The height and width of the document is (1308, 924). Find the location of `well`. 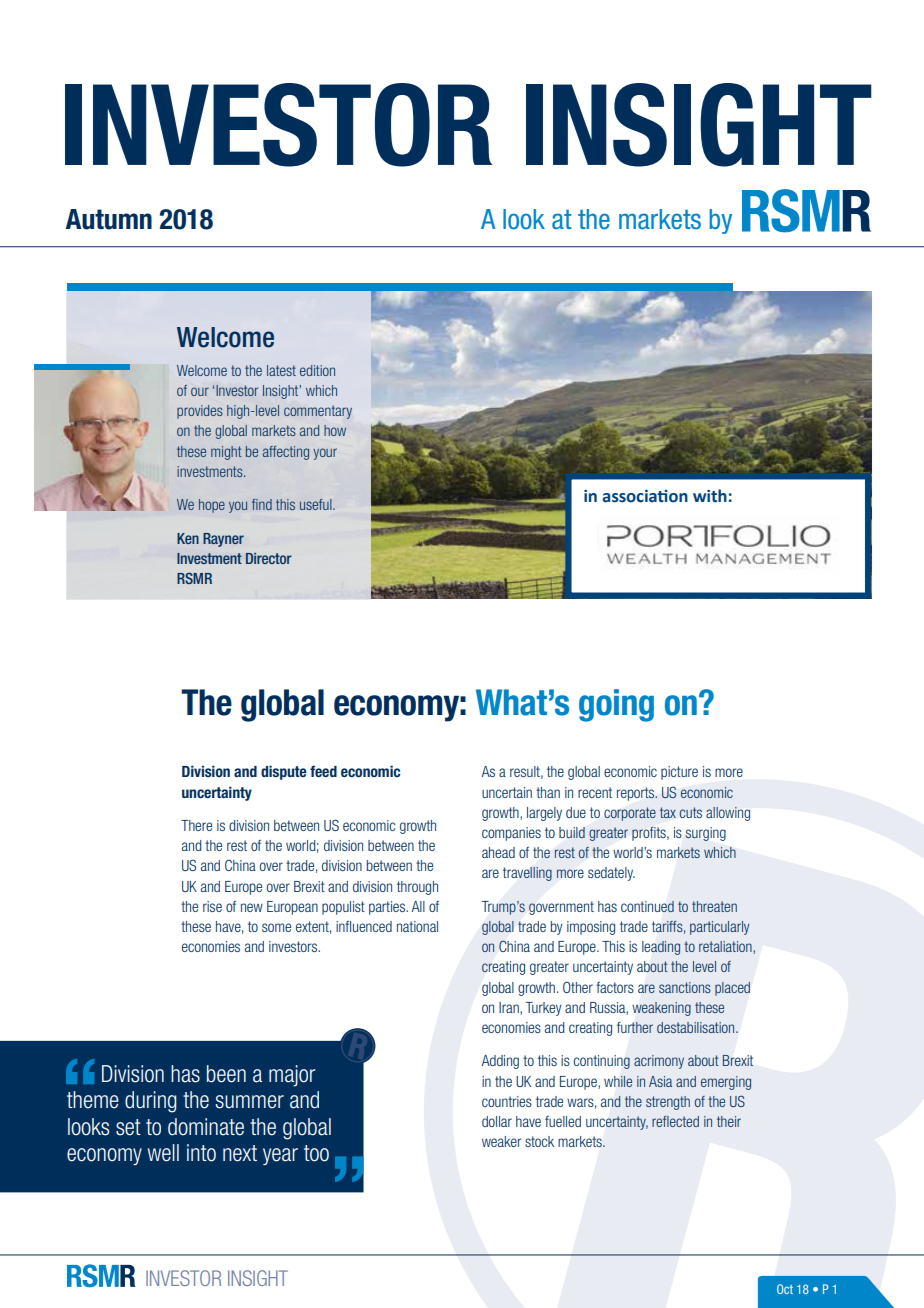

well is located at coordinates (163, 1153).
